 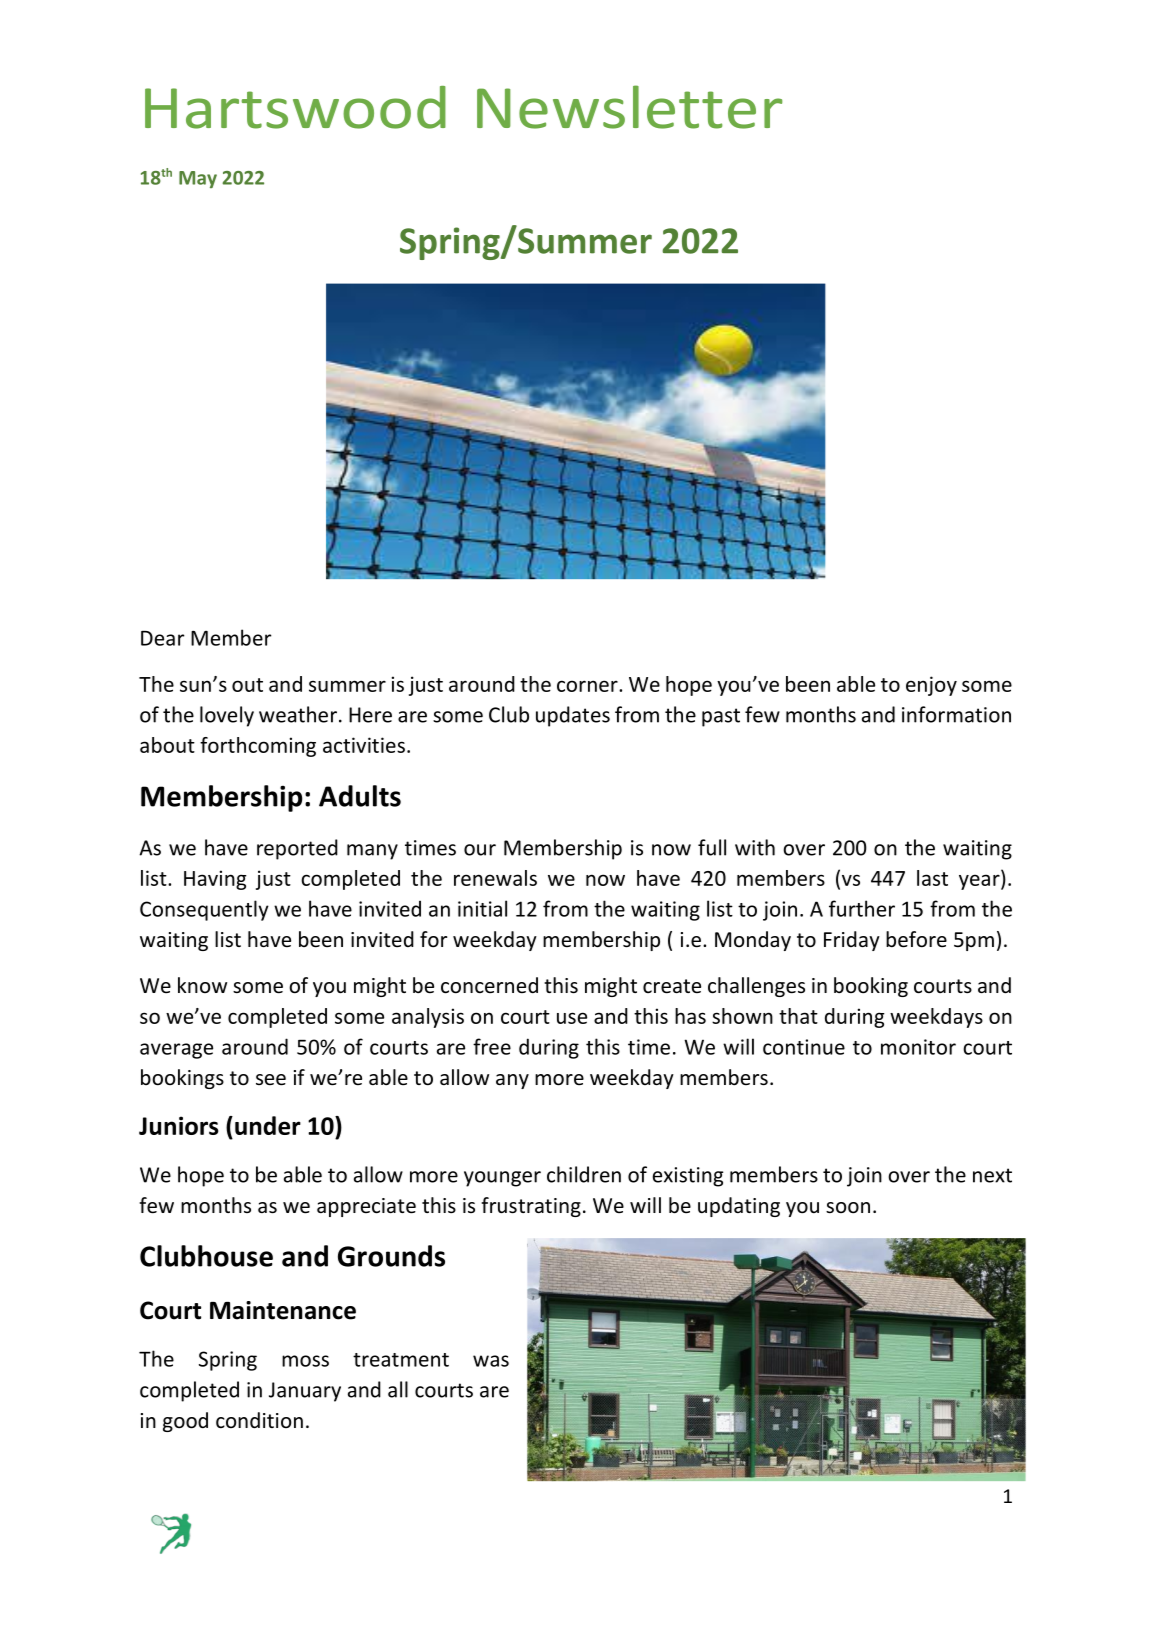 I want to click on Dear, so click(x=162, y=638).
